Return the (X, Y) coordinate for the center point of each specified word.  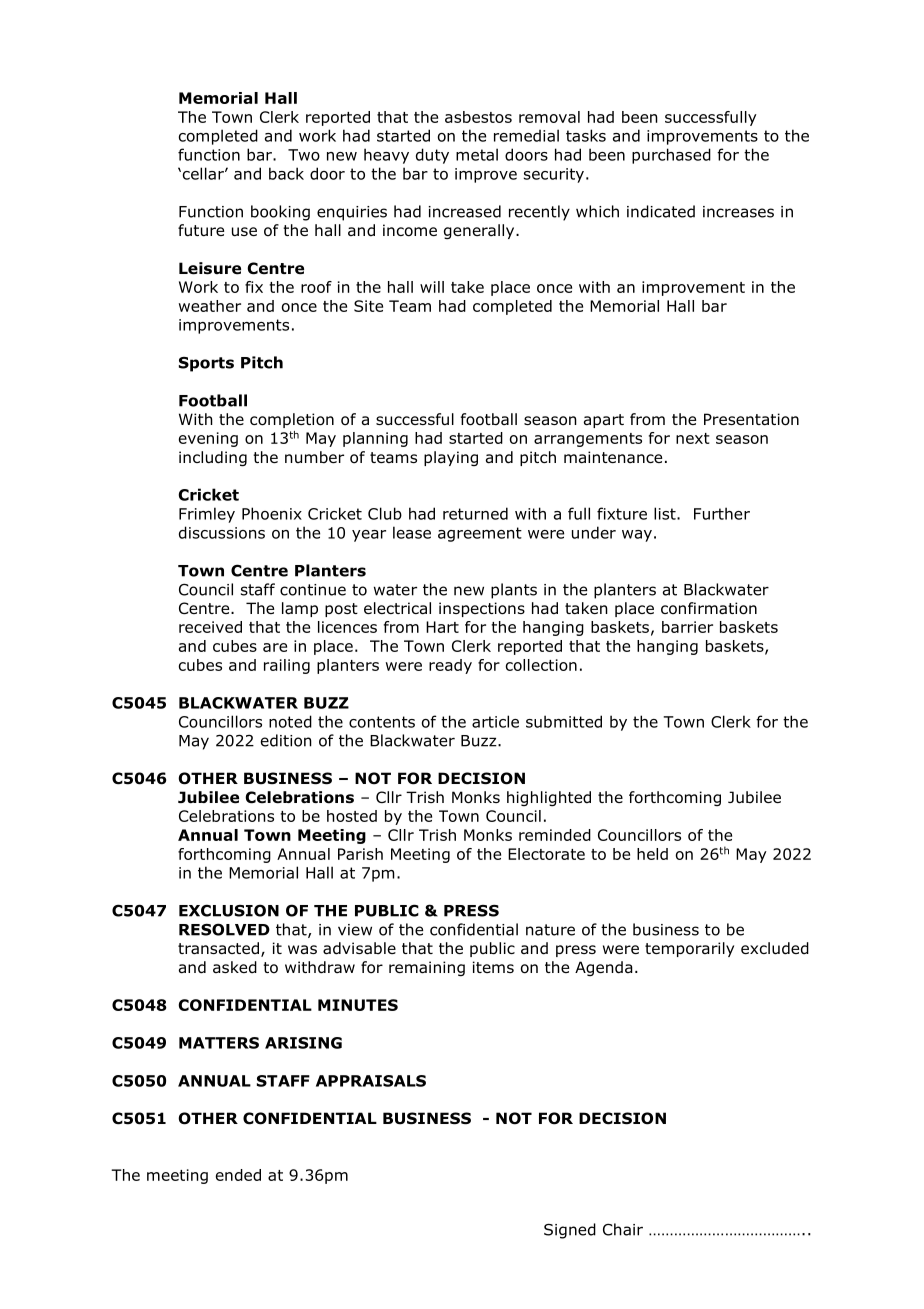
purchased (671, 156)
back (286, 173)
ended (238, 1175)
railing (287, 666)
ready (450, 666)
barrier (687, 627)
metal (477, 154)
